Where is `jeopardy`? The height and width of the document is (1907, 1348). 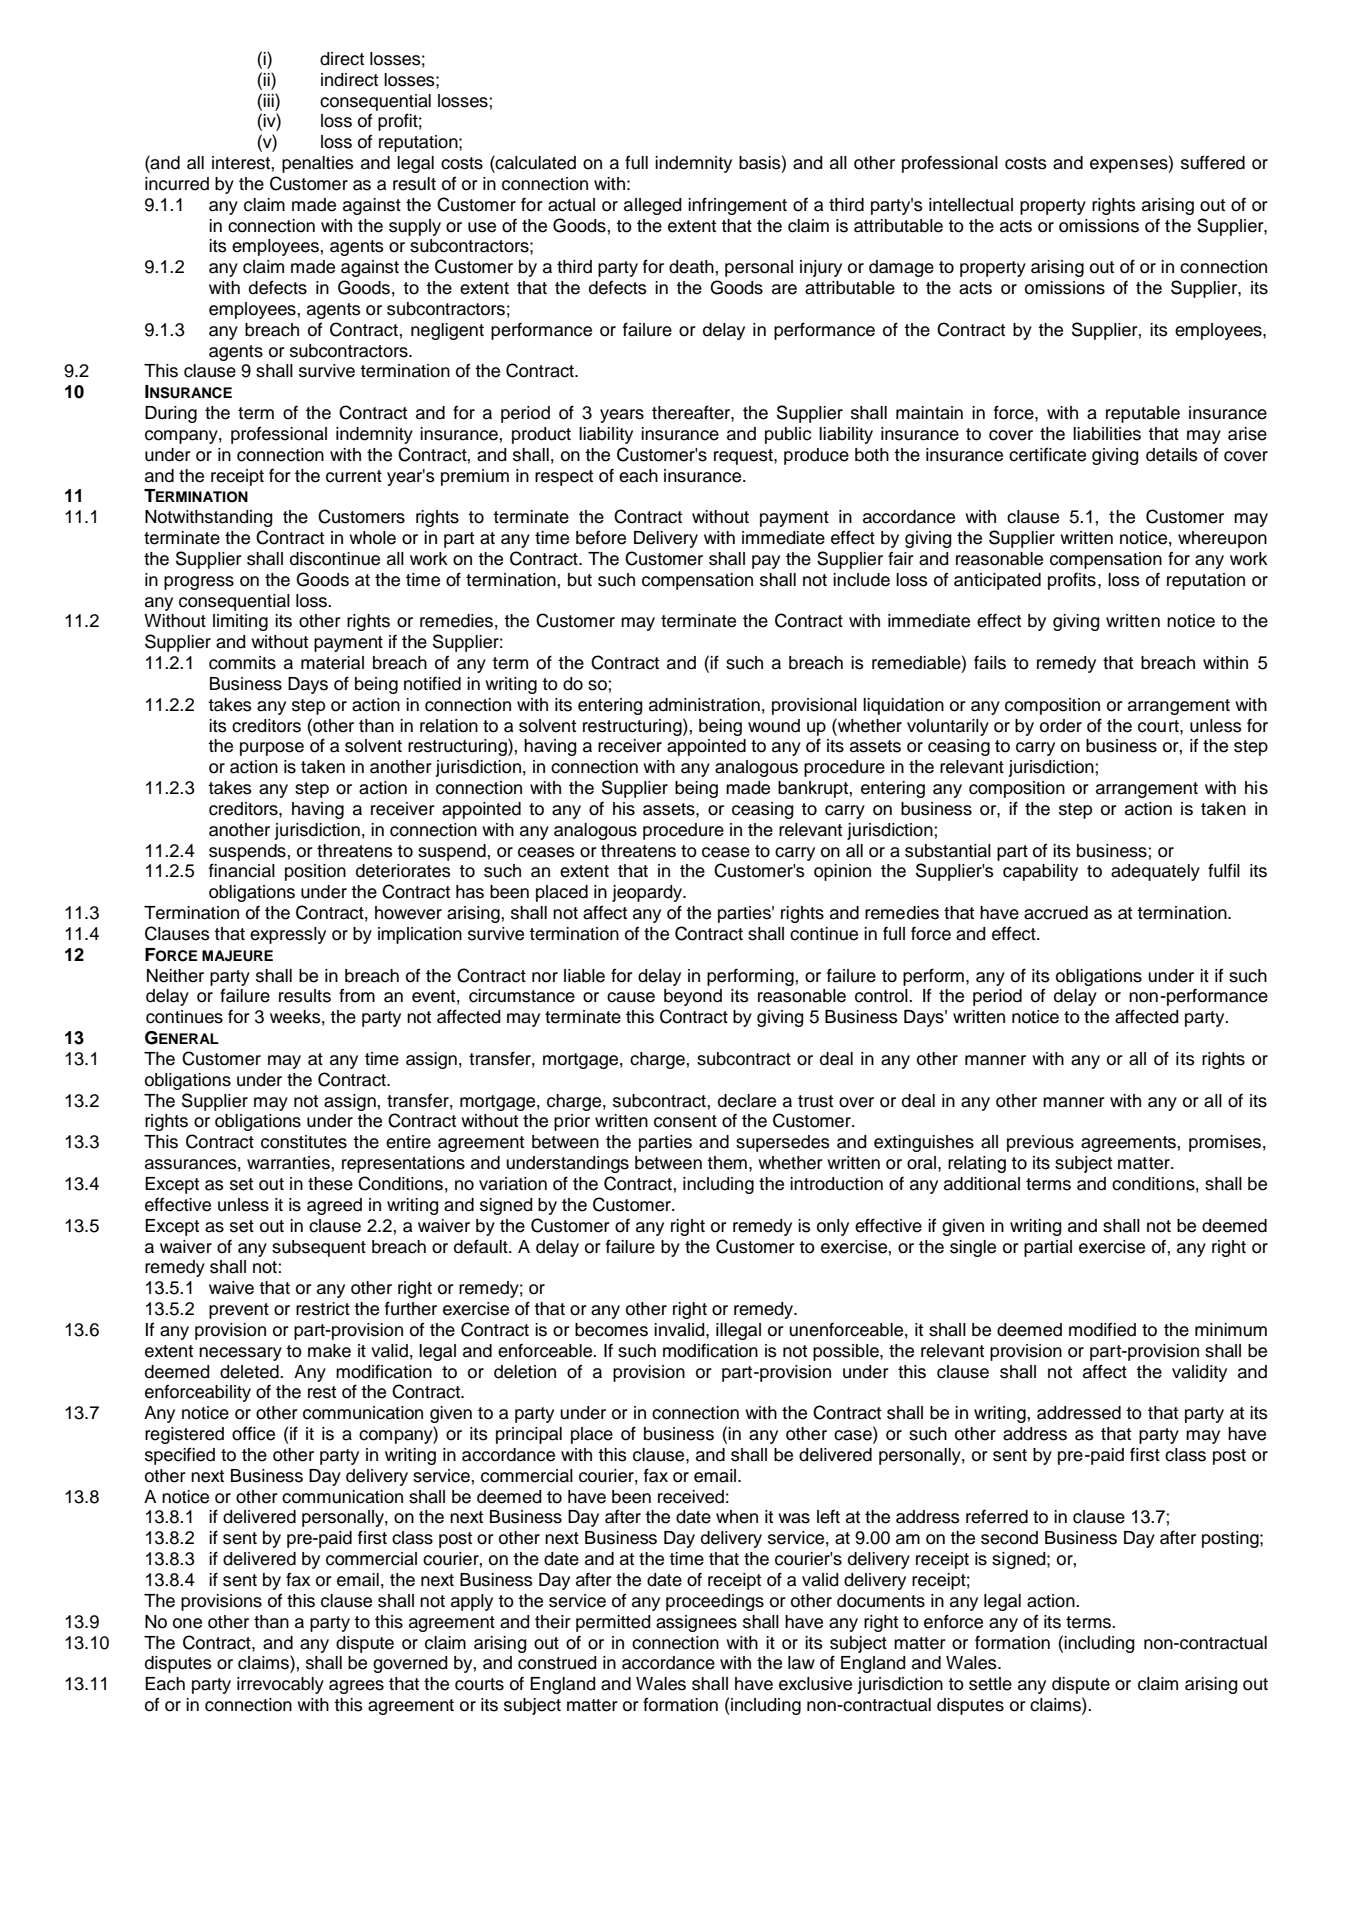
jeopardy is located at coordinates (648, 893).
